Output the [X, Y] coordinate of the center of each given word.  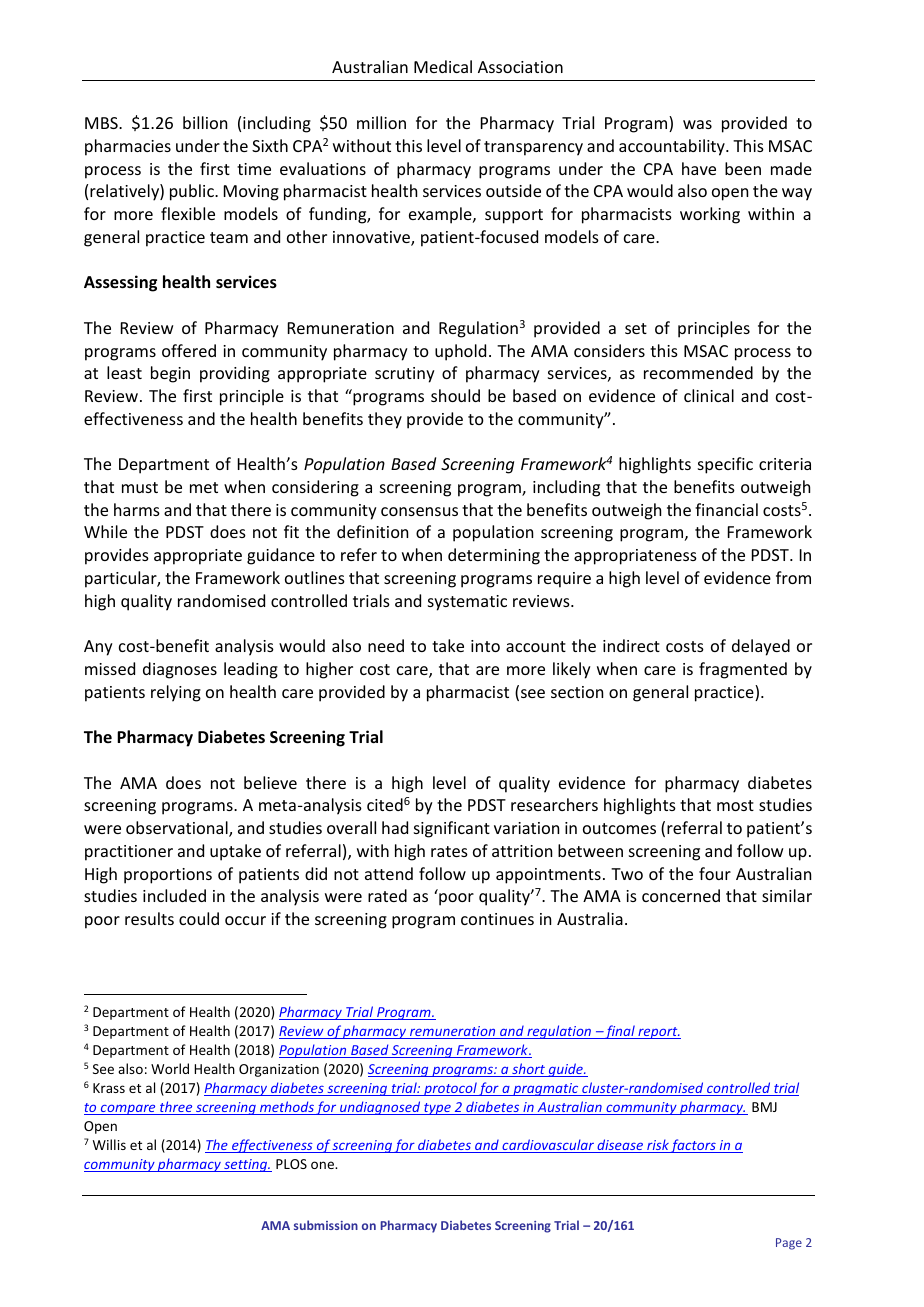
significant [452, 829]
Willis [109, 1144]
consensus [419, 511]
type [437, 1109]
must [140, 487]
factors [694, 1146]
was [697, 124]
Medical [443, 66]
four [715, 873]
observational [178, 829]
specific [725, 465]
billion [205, 122]
